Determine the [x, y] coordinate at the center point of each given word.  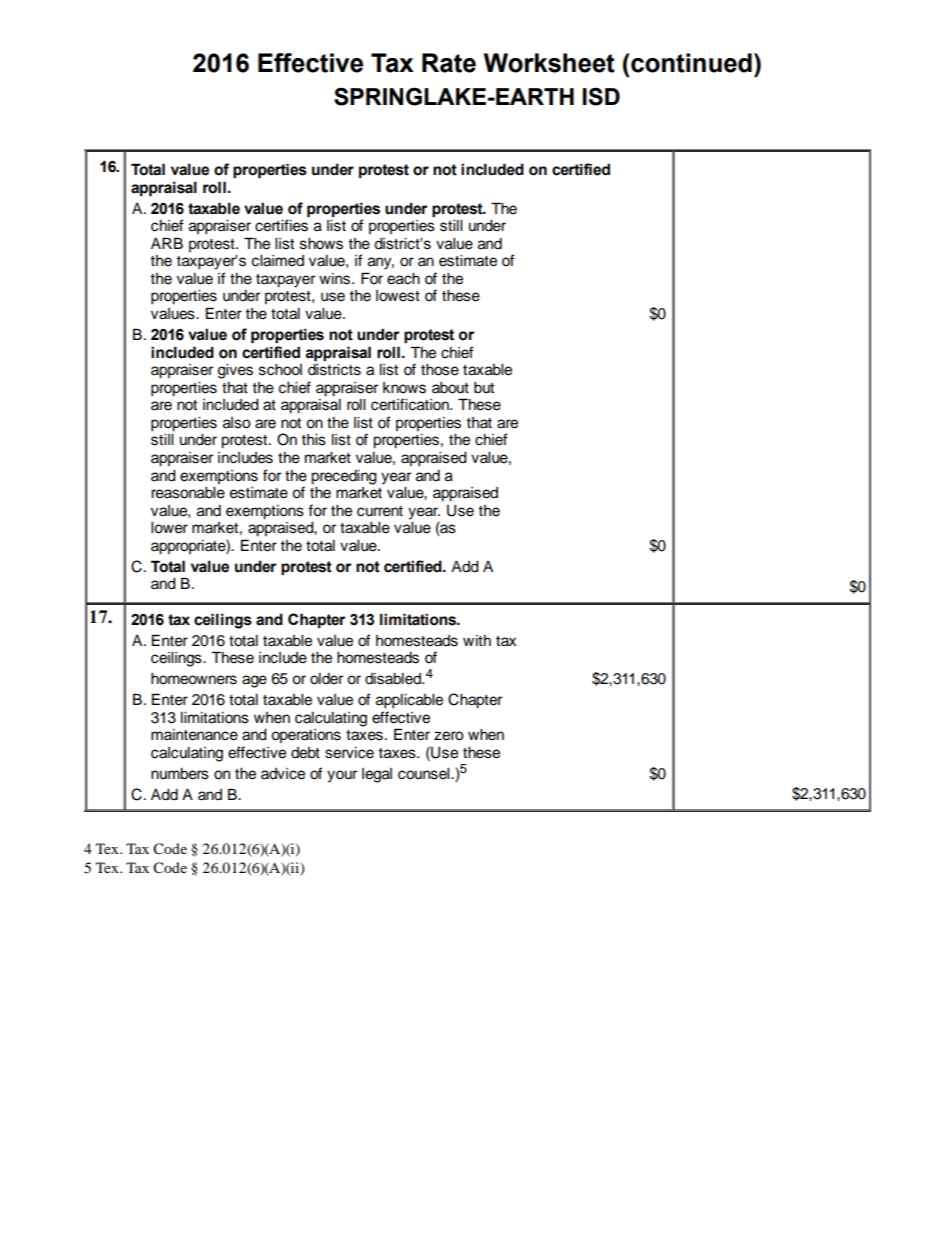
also [237, 423]
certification [411, 404]
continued [691, 63]
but [484, 387]
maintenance [194, 735]
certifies [281, 225]
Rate [449, 63]
